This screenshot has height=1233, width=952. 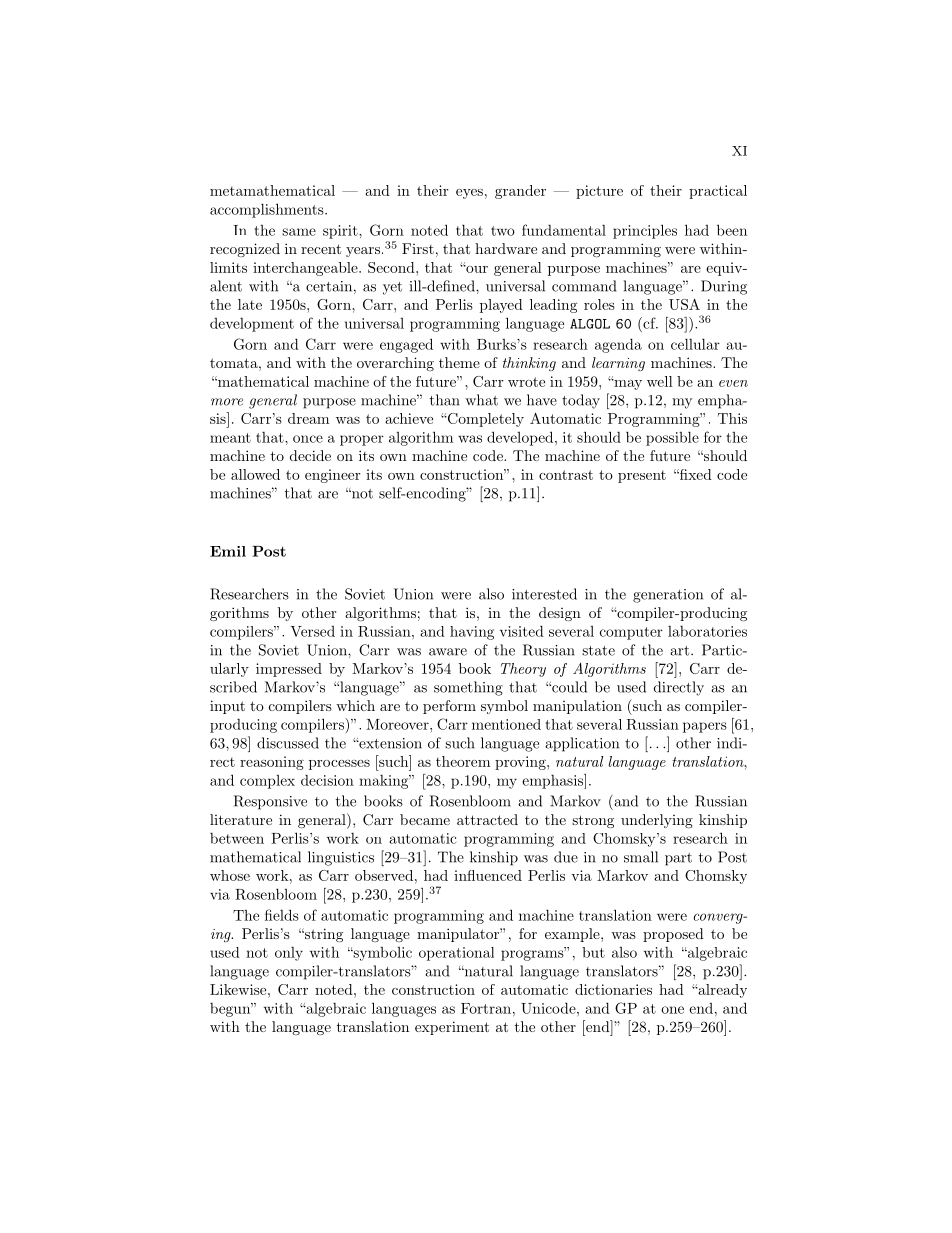 I want to click on two, so click(x=503, y=231).
